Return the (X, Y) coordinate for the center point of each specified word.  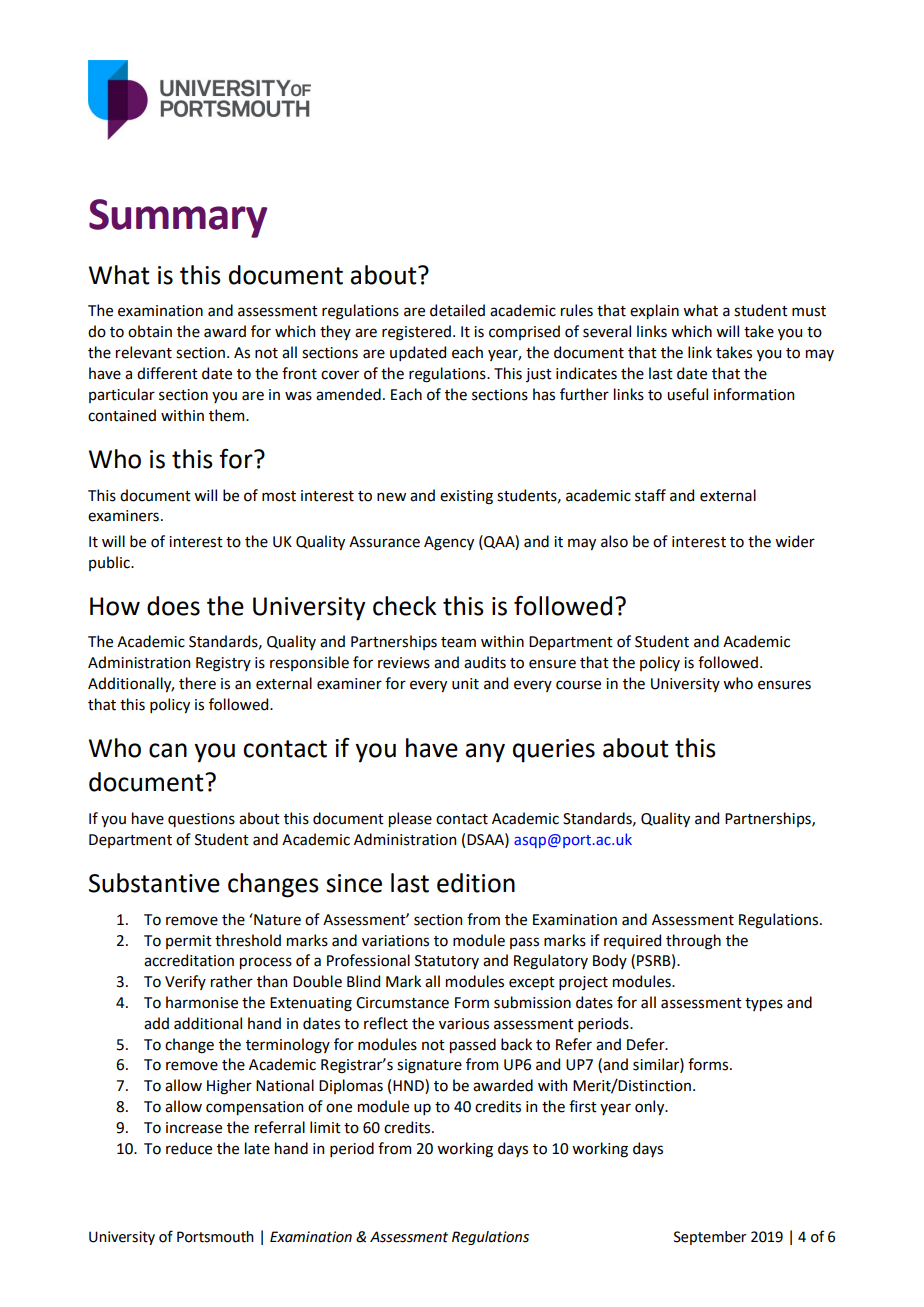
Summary (178, 218)
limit (325, 1127)
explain (654, 311)
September (710, 1238)
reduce (189, 1148)
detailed (457, 310)
